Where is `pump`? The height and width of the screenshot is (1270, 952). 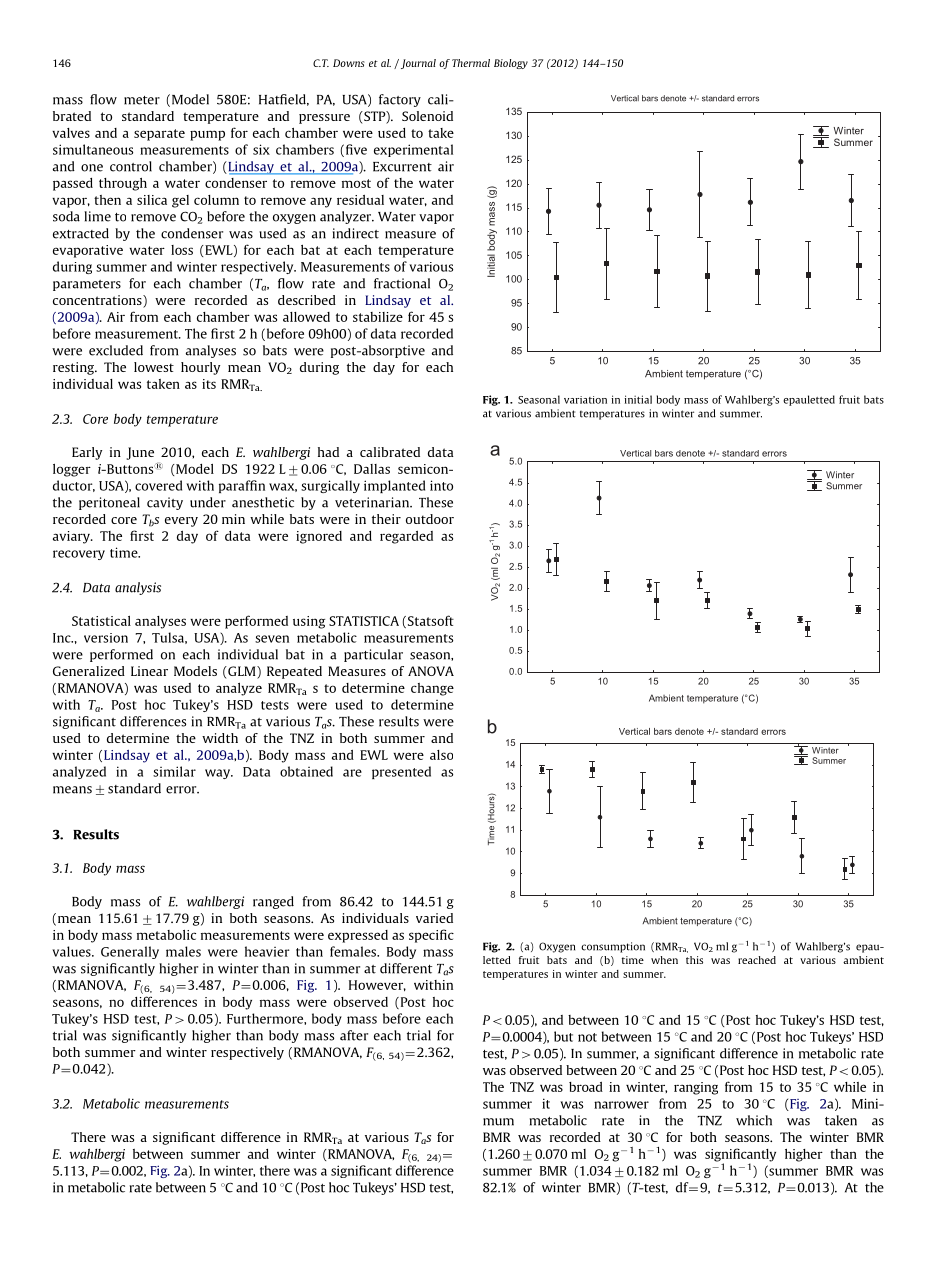 pump is located at coordinates (207, 135).
